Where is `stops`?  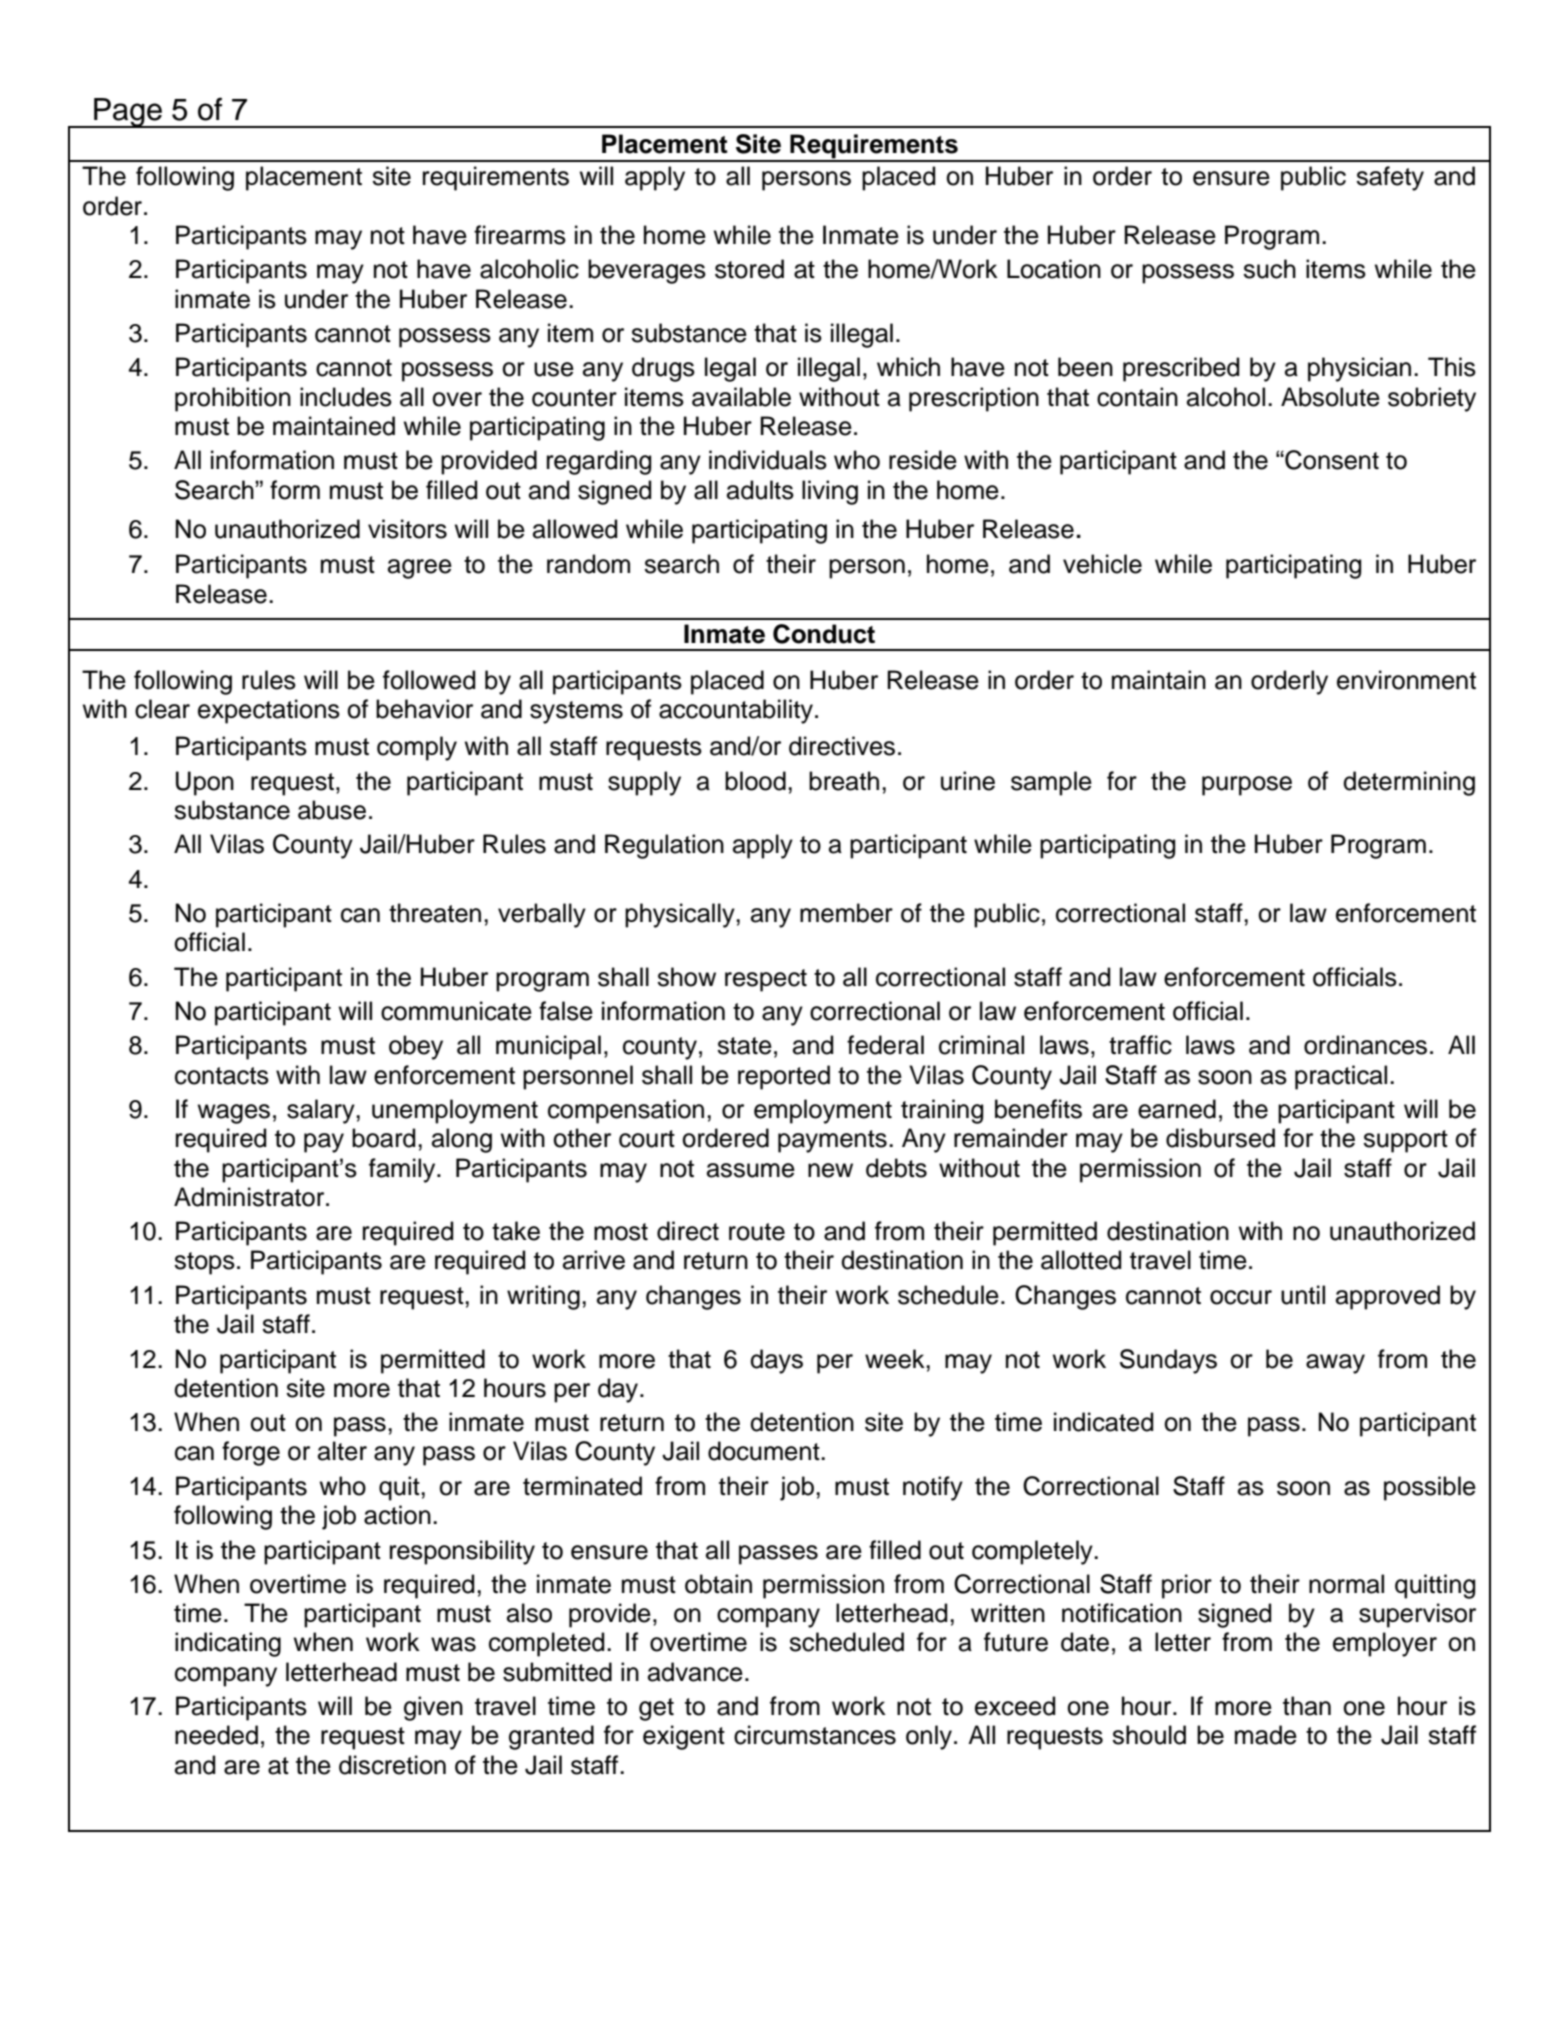 stops is located at coordinates (204, 1263).
